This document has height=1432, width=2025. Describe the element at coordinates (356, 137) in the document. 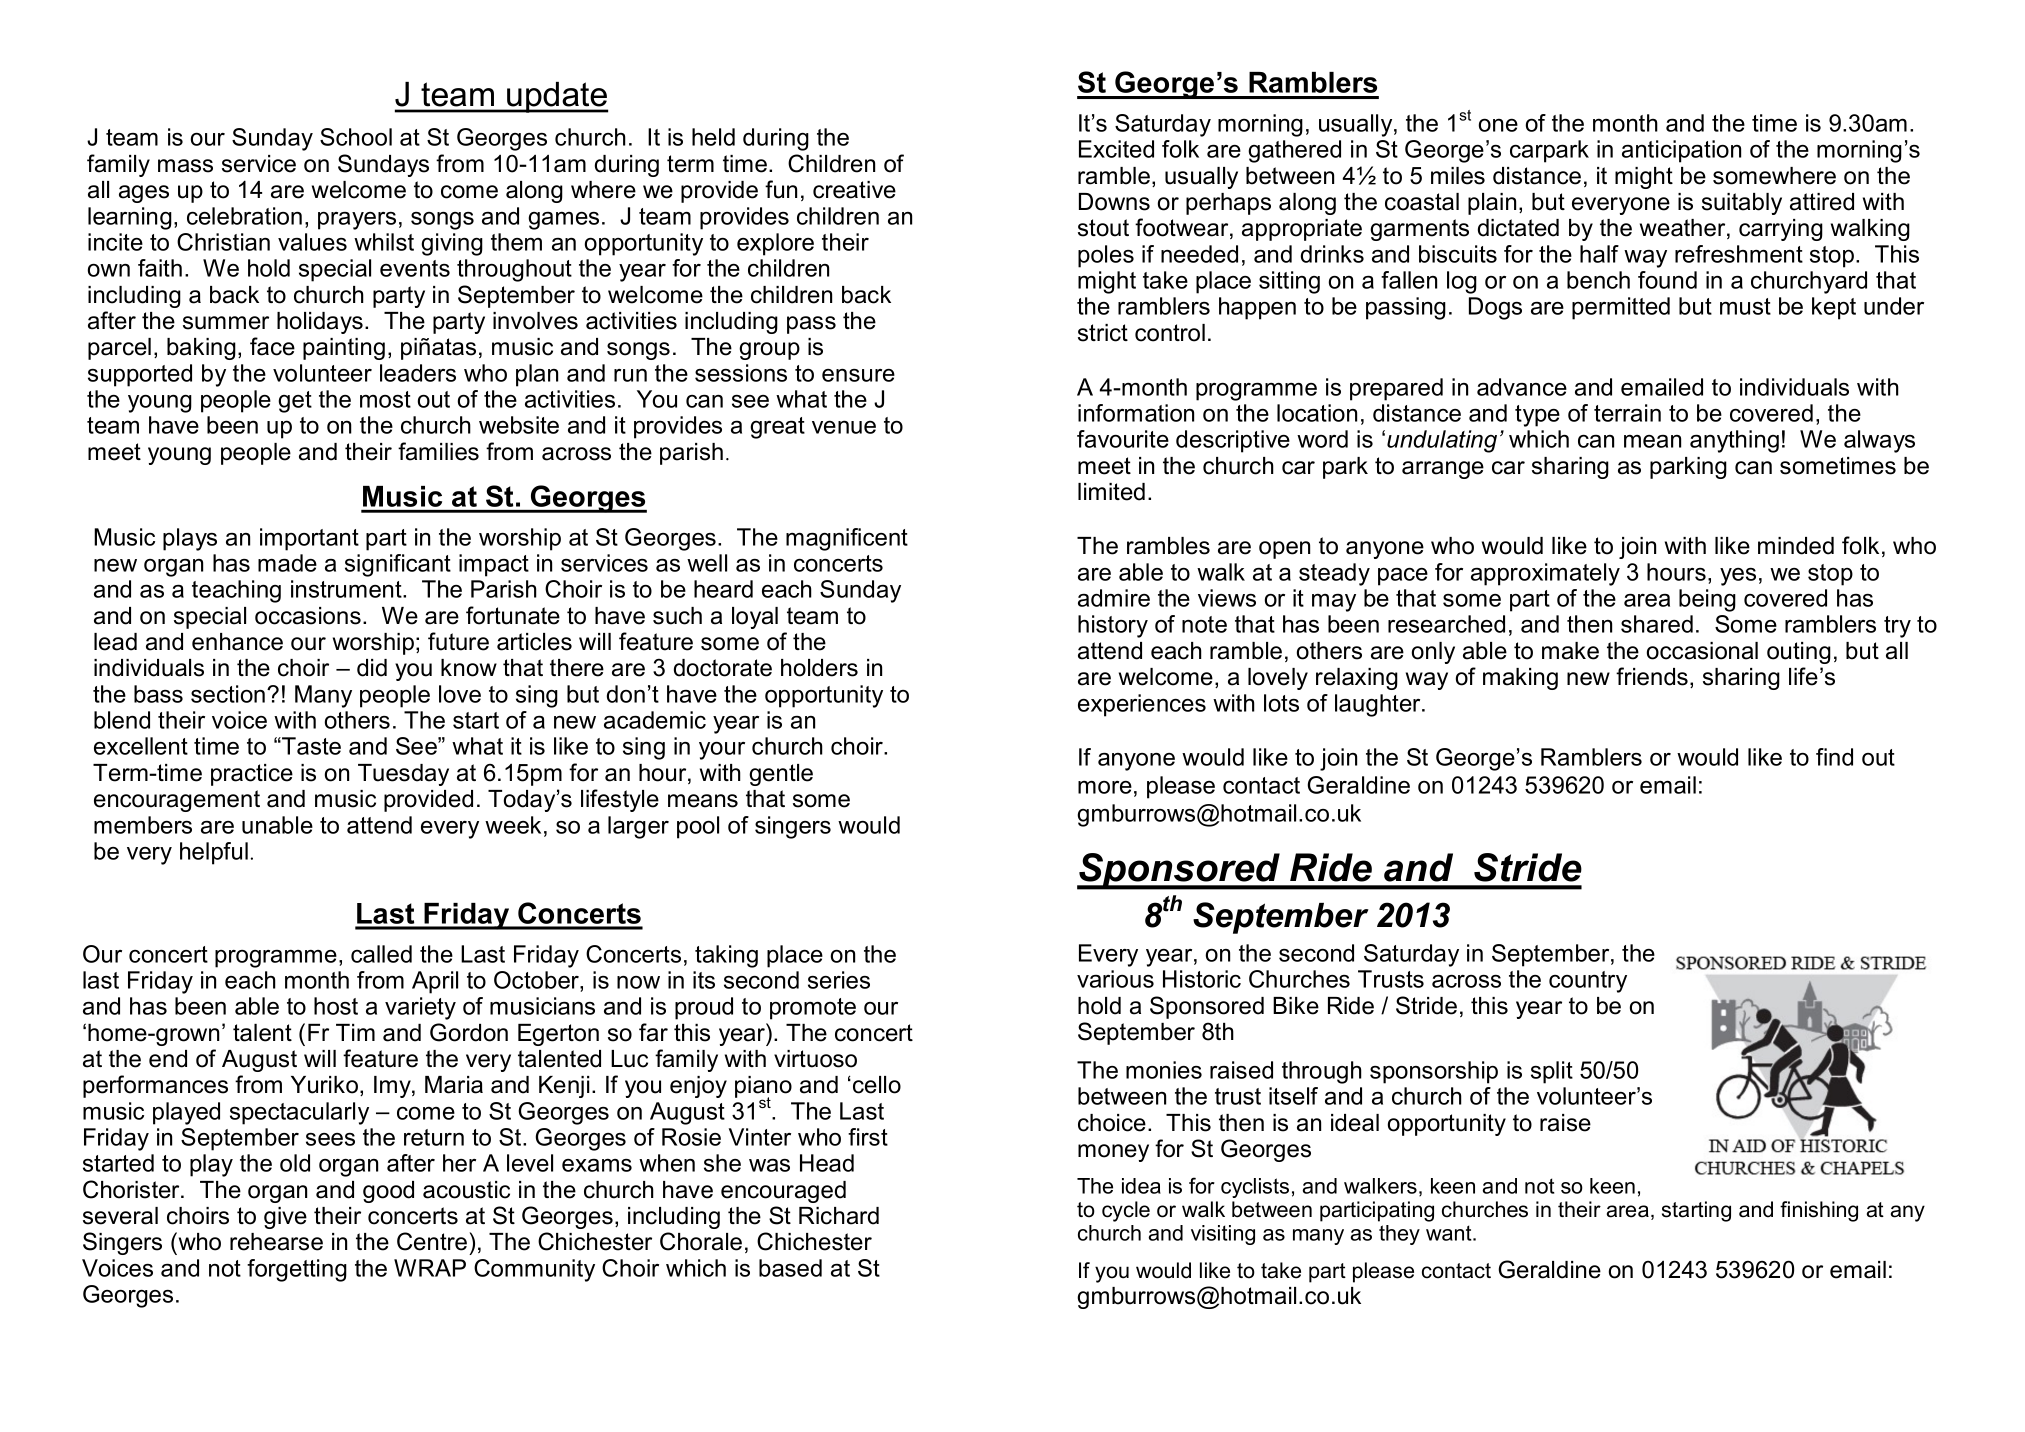

I see `School` at that location.
